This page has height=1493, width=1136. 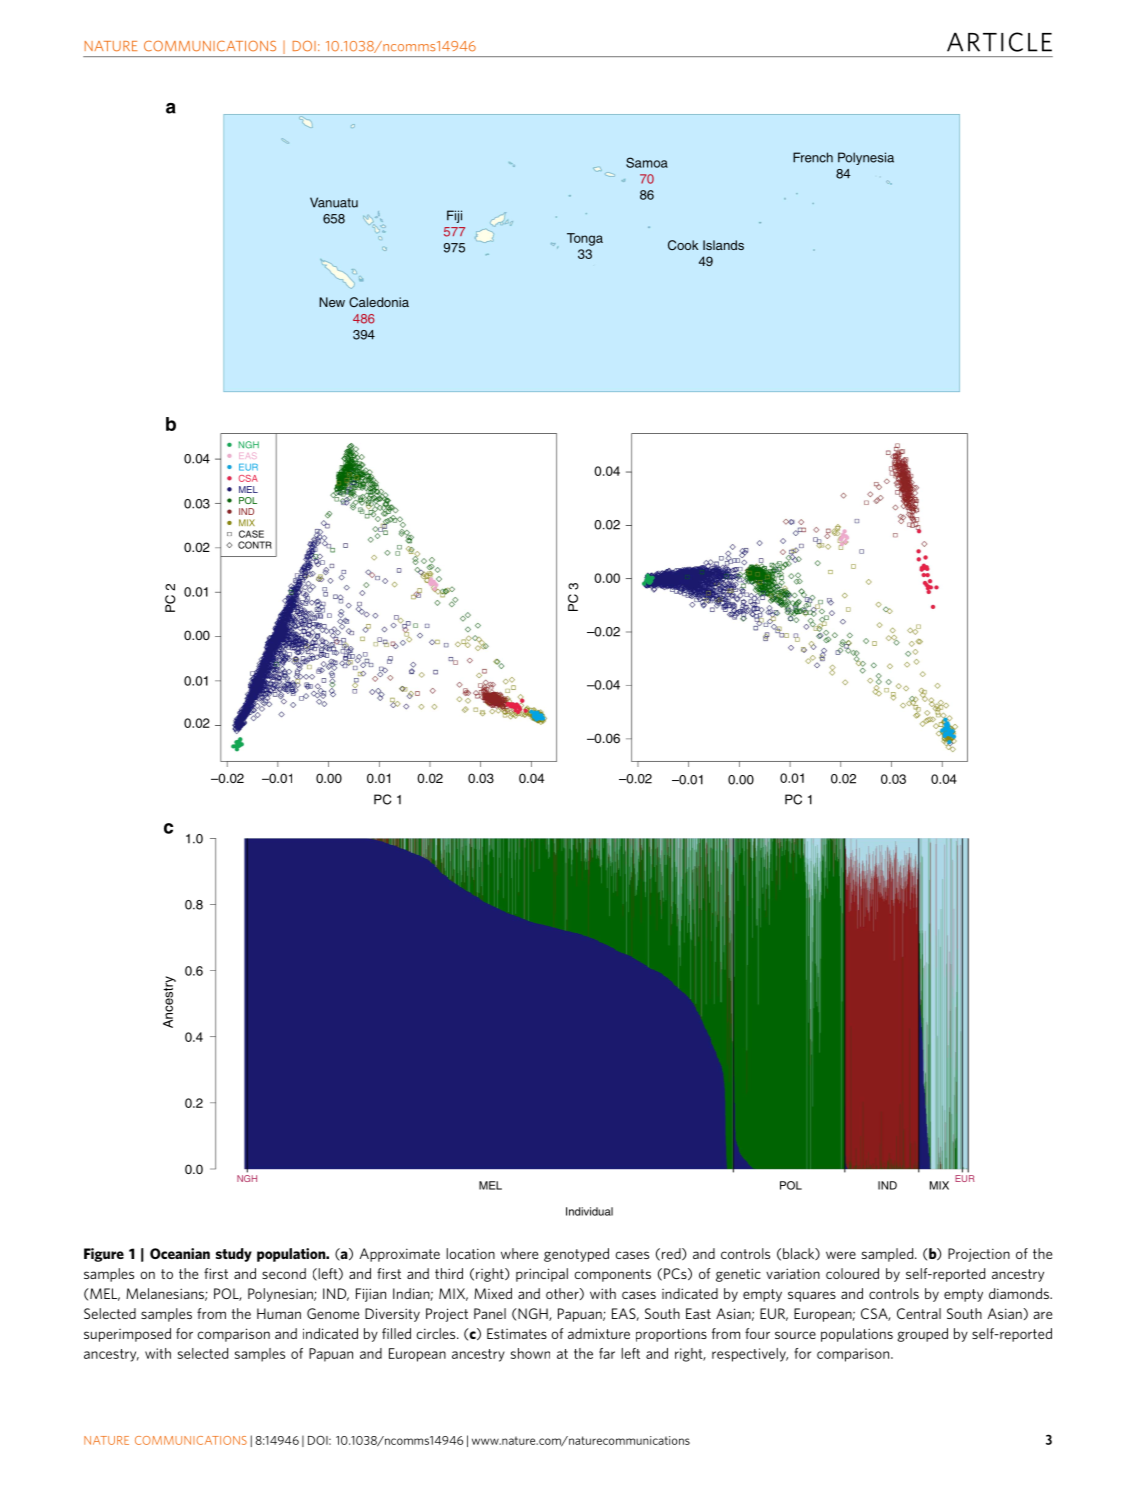 I want to click on New, so click(x=332, y=302).
